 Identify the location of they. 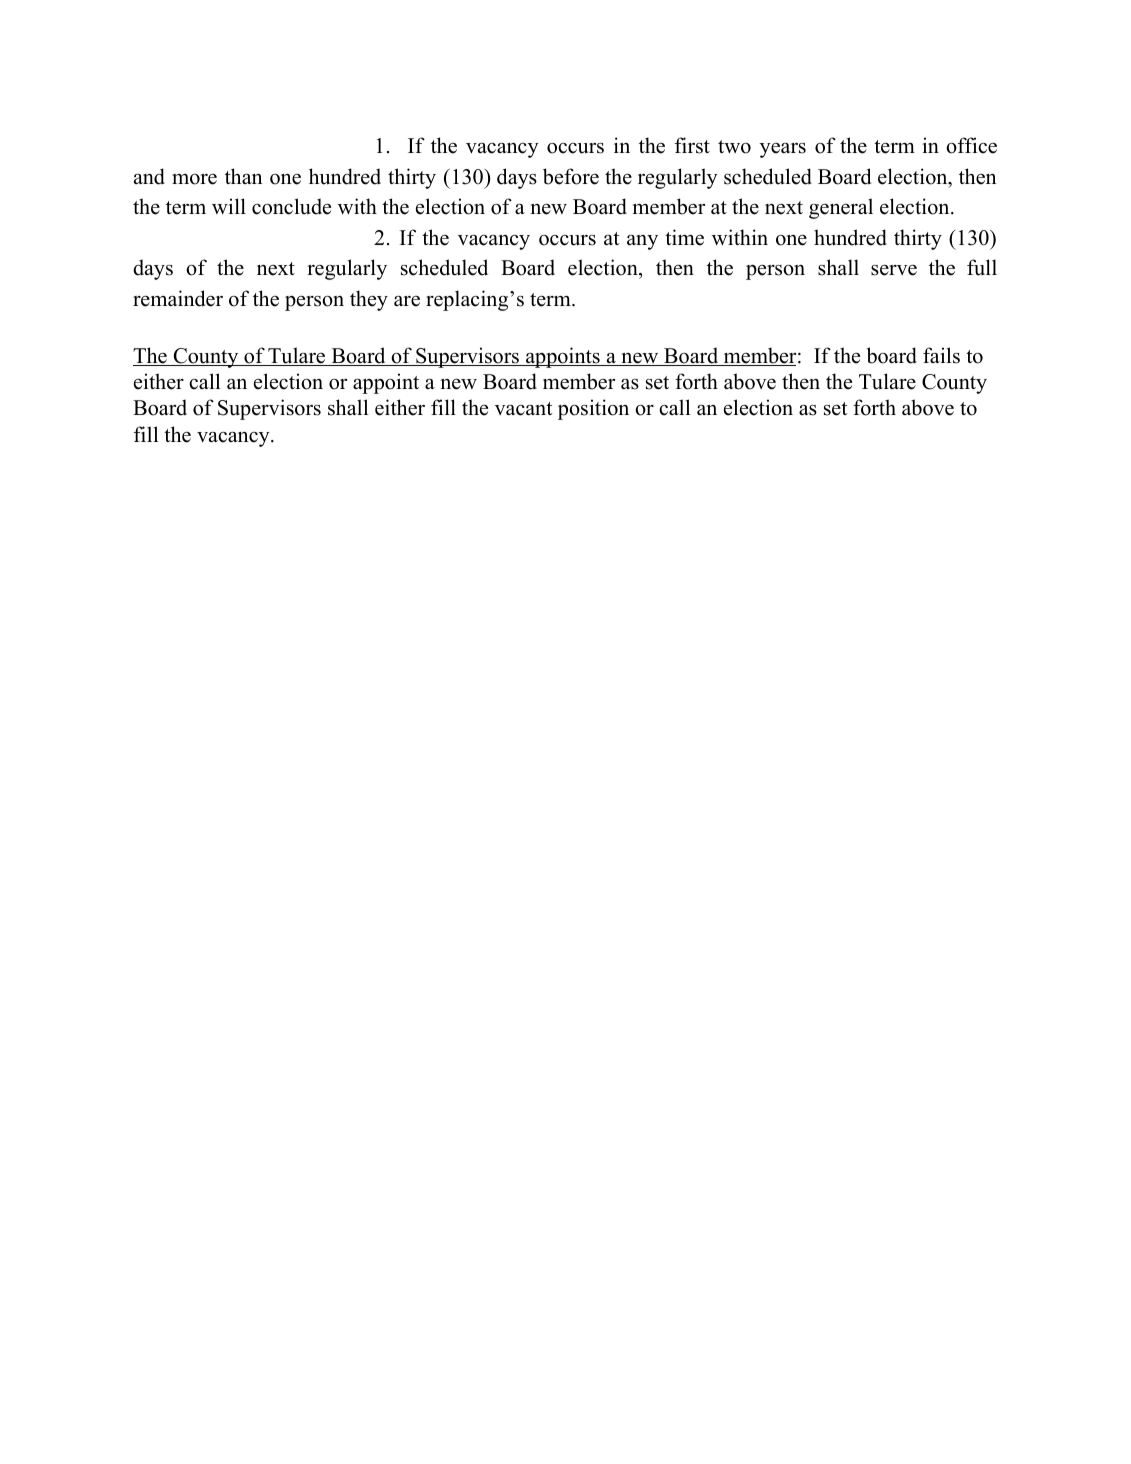
(369, 300).
